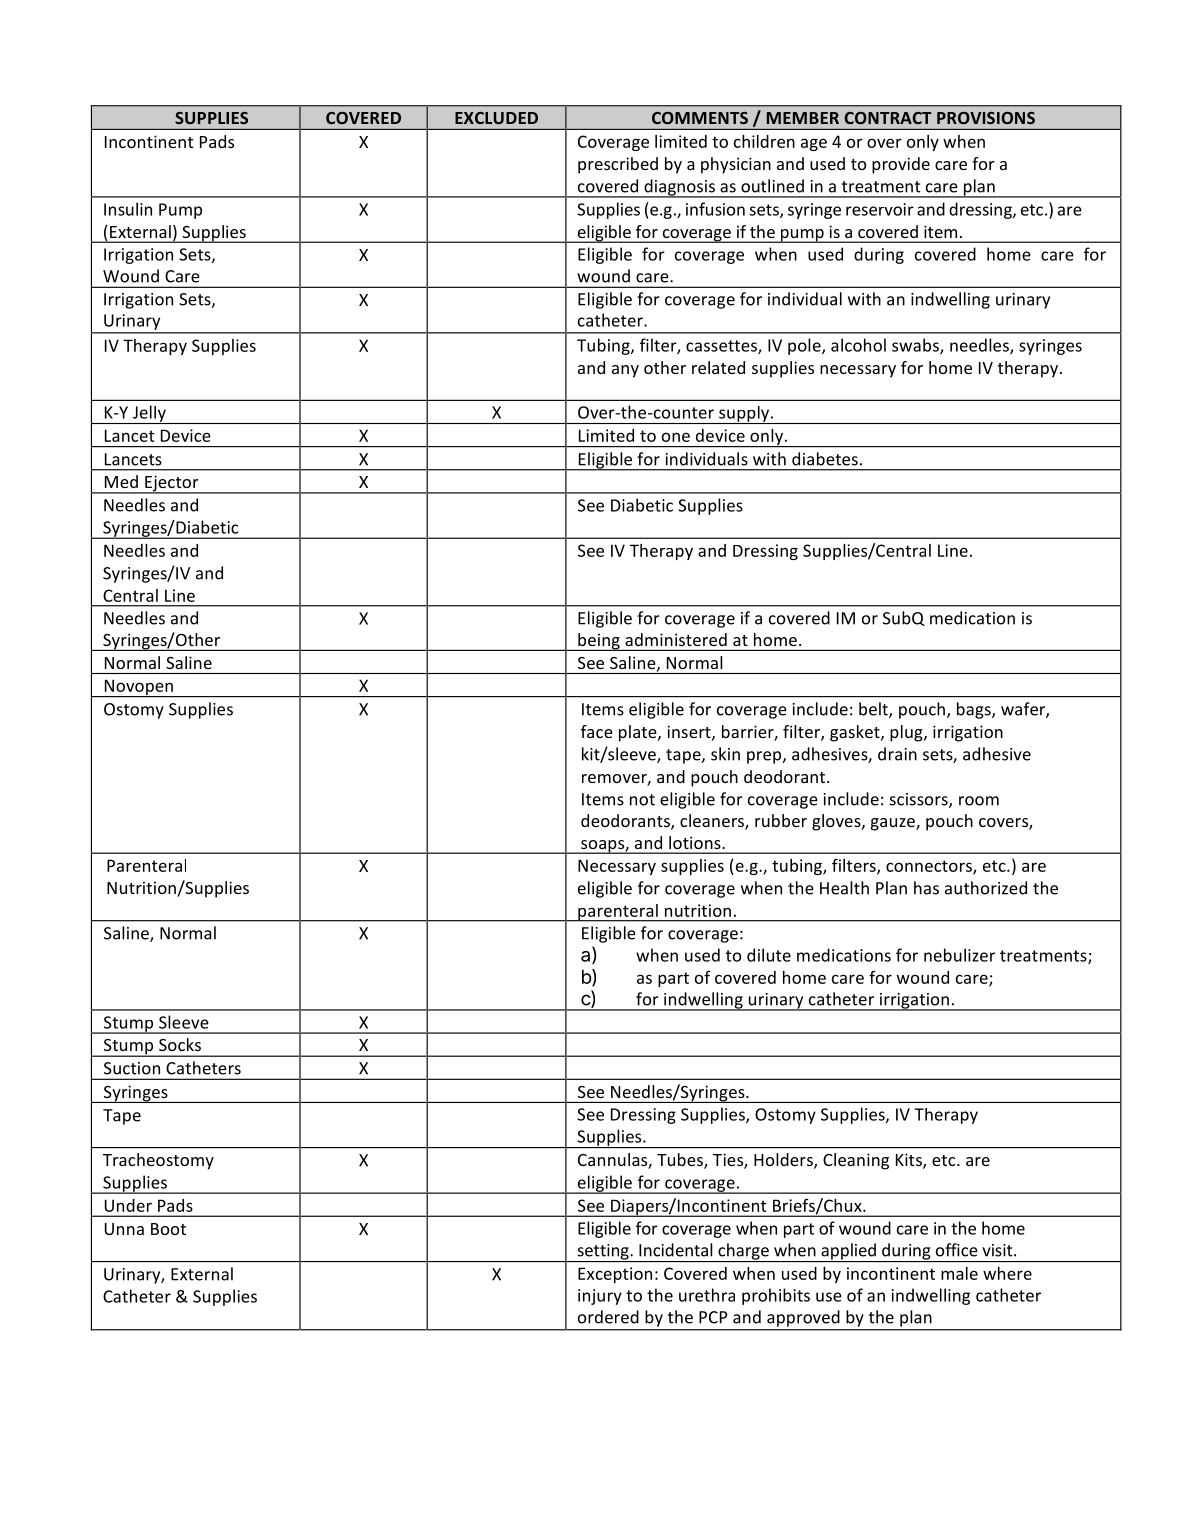 This image has width=1179, height=1526. Describe the element at coordinates (128, 209) in the image. I see `Insulin` at that location.
